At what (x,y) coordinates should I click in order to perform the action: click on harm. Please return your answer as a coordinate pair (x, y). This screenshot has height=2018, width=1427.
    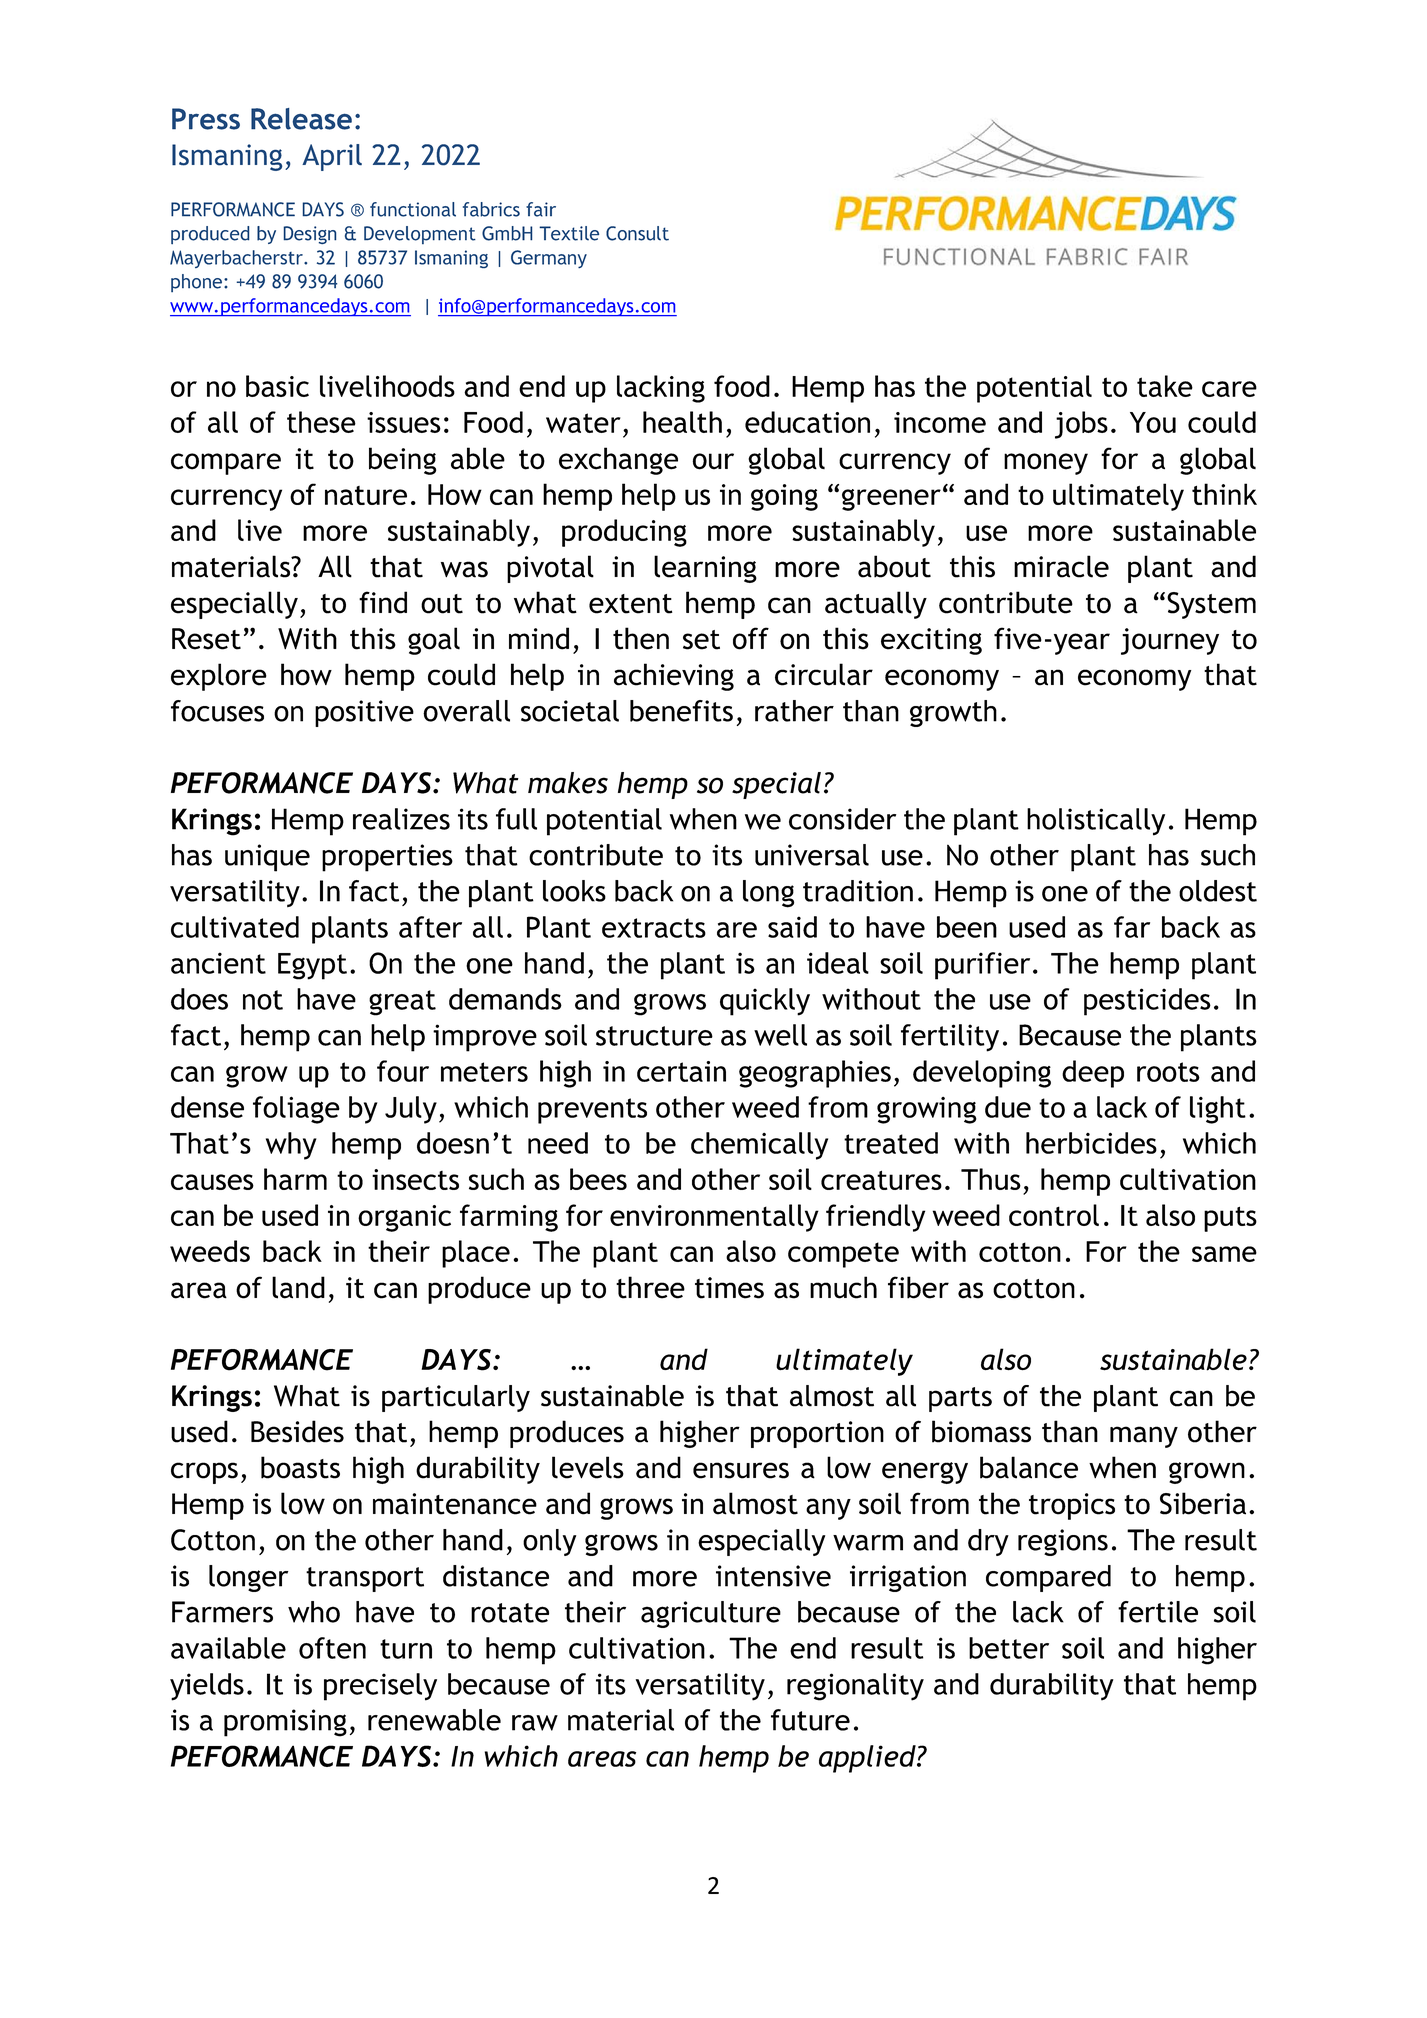
    Looking at the image, I should click on (295, 1179).
